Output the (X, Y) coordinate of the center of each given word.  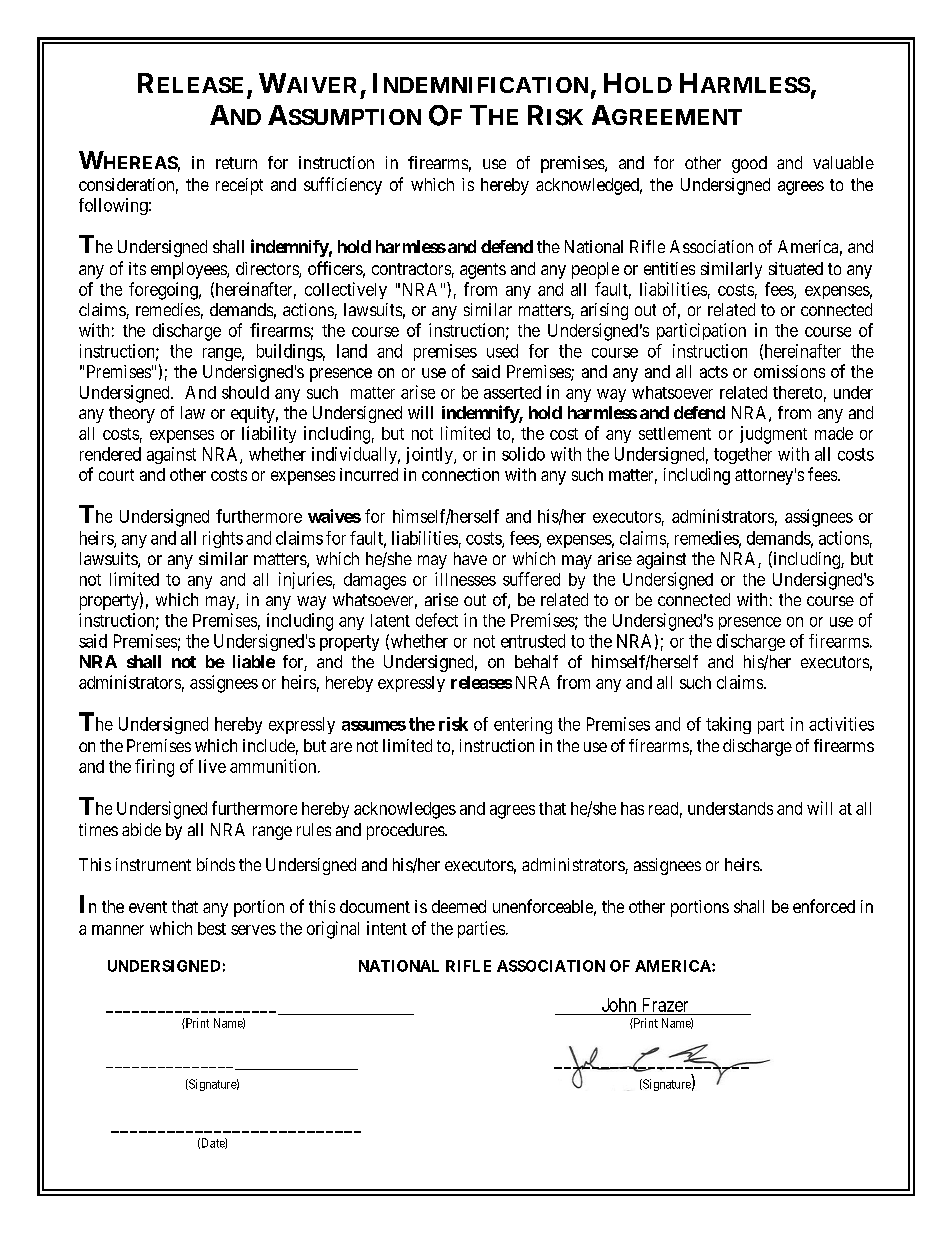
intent (387, 928)
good (749, 164)
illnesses (465, 579)
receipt (239, 186)
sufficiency (343, 186)
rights (223, 539)
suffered (531, 579)
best (212, 928)
